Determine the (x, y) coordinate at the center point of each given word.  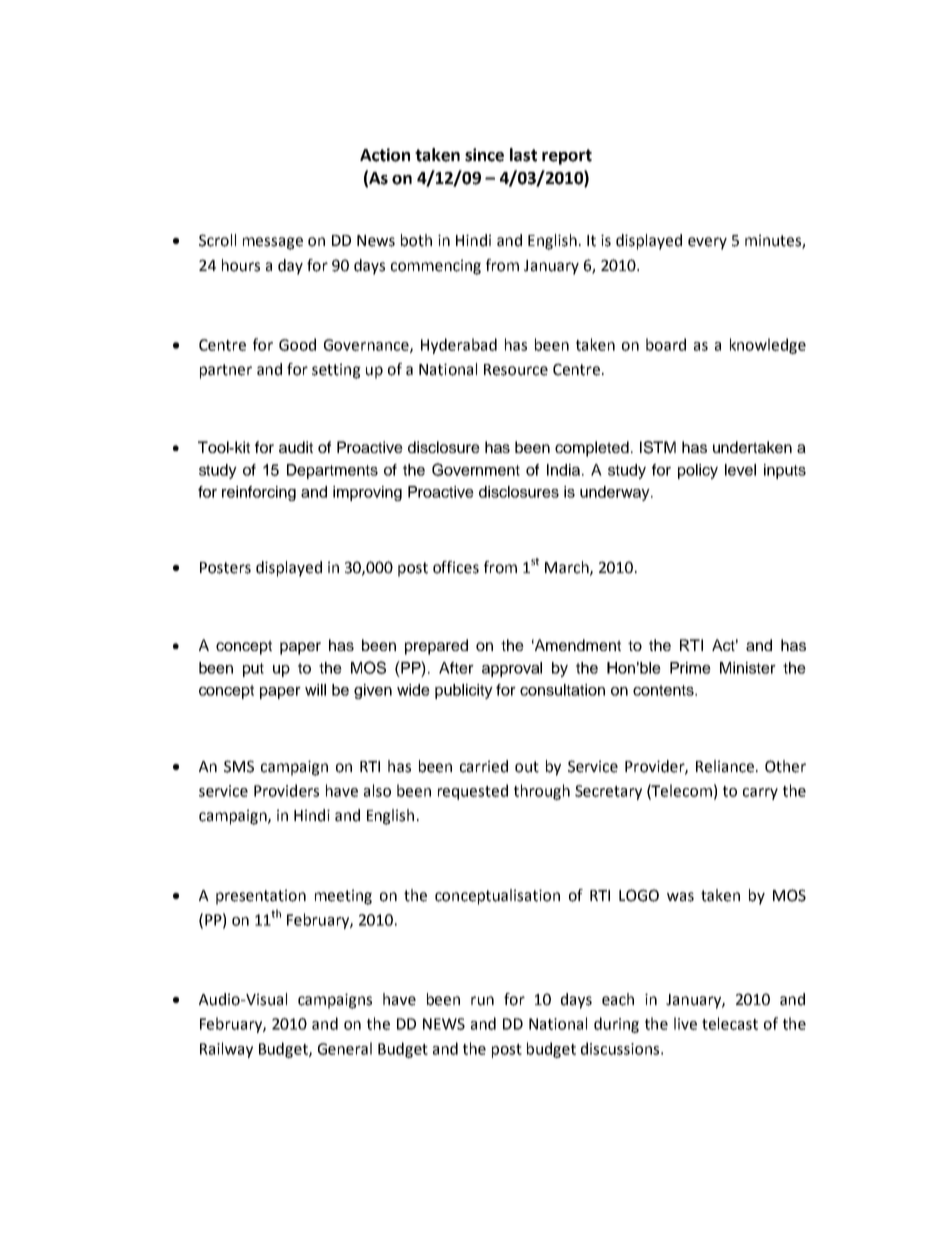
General (345, 1048)
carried (484, 766)
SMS (239, 766)
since (484, 155)
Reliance (725, 766)
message (273, 243)
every (707, 243)
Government (476, 469)
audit (296, 447)
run (482, 1001)
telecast (730, 1023)
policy (698, 471)
